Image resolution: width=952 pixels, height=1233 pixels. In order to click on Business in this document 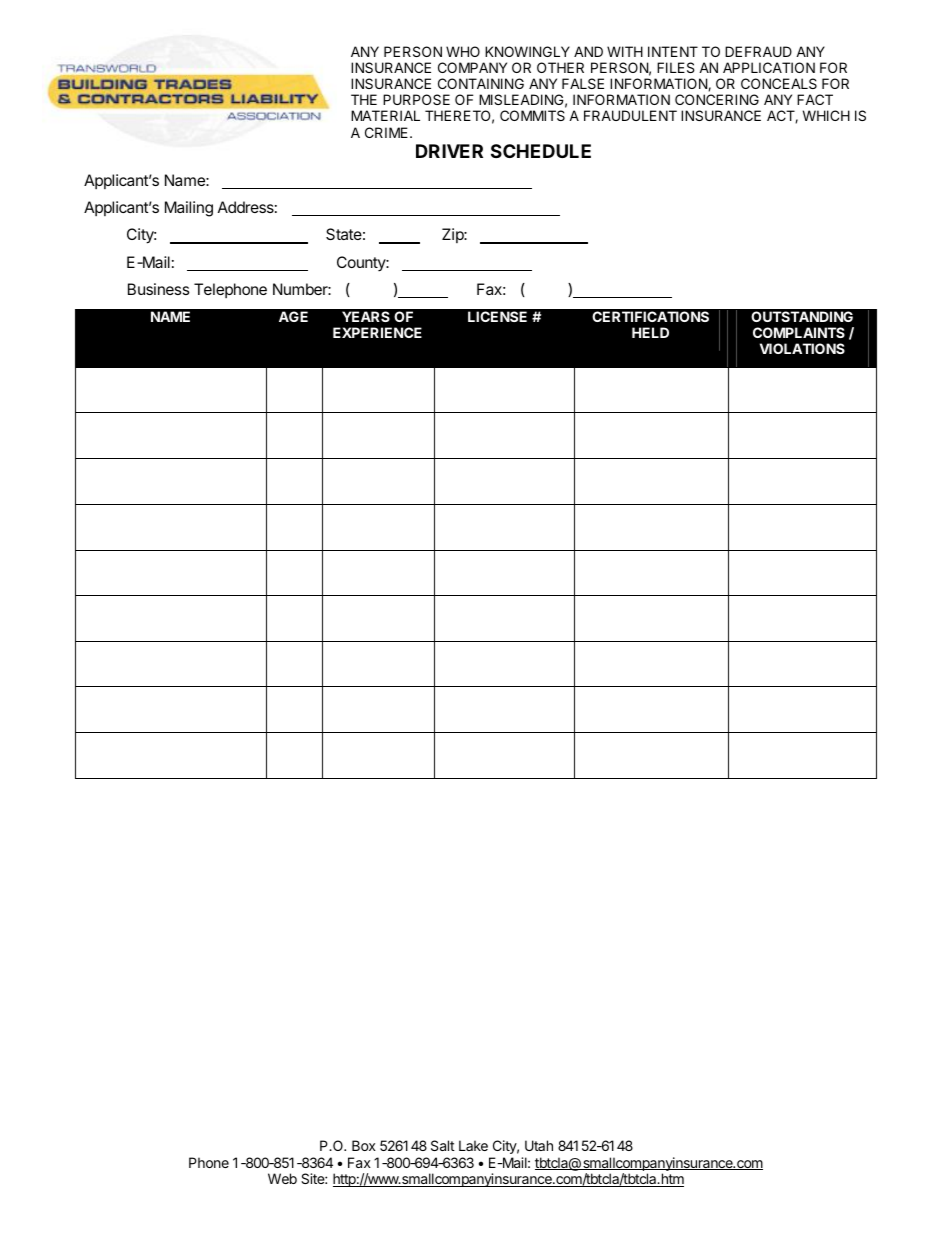, I will do `click(159, 289)`.
